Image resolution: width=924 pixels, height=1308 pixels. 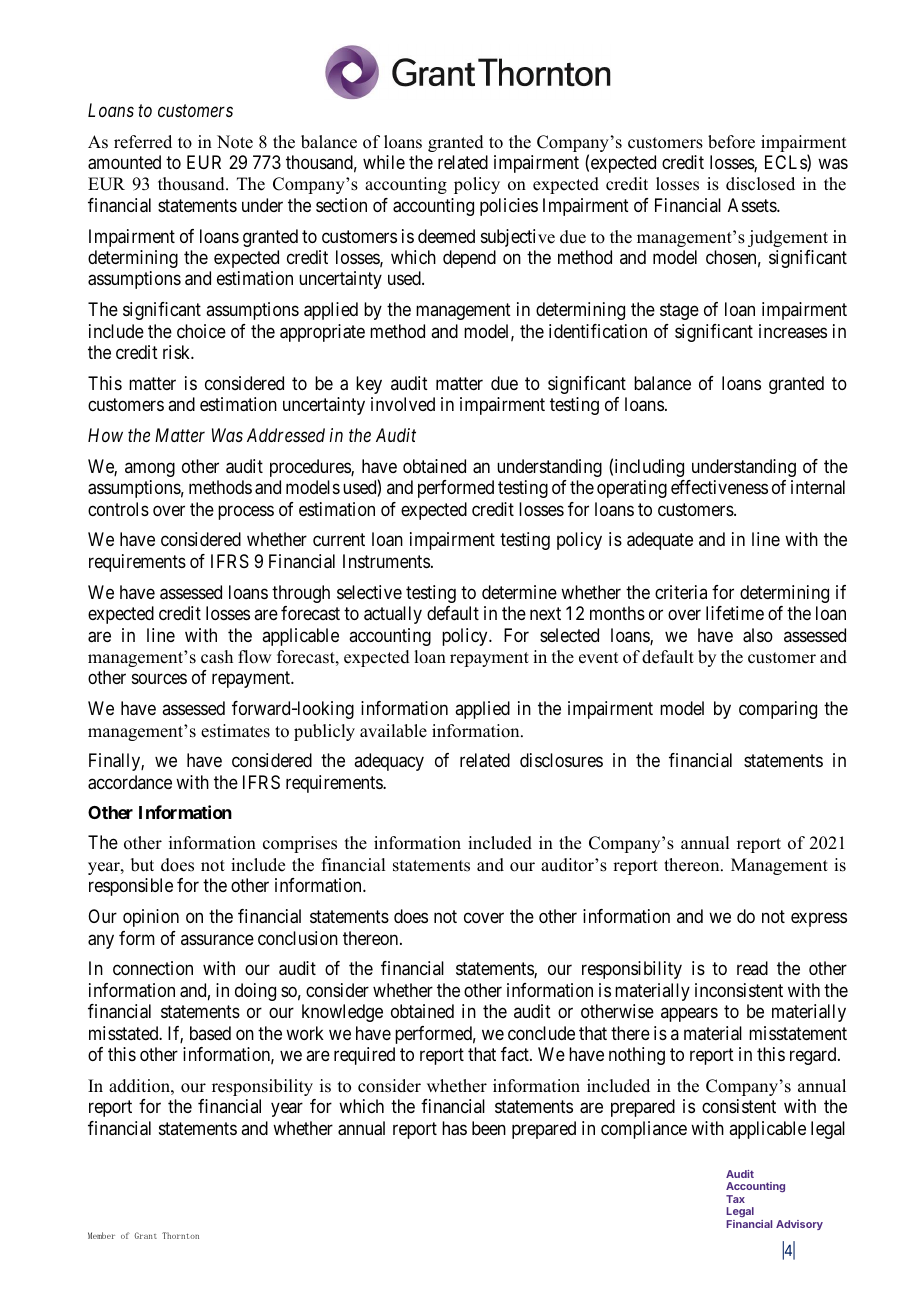 What do you see at coordinates (760, 184) in the image?
I see `disclosed` at bounding box center [760, 184].
